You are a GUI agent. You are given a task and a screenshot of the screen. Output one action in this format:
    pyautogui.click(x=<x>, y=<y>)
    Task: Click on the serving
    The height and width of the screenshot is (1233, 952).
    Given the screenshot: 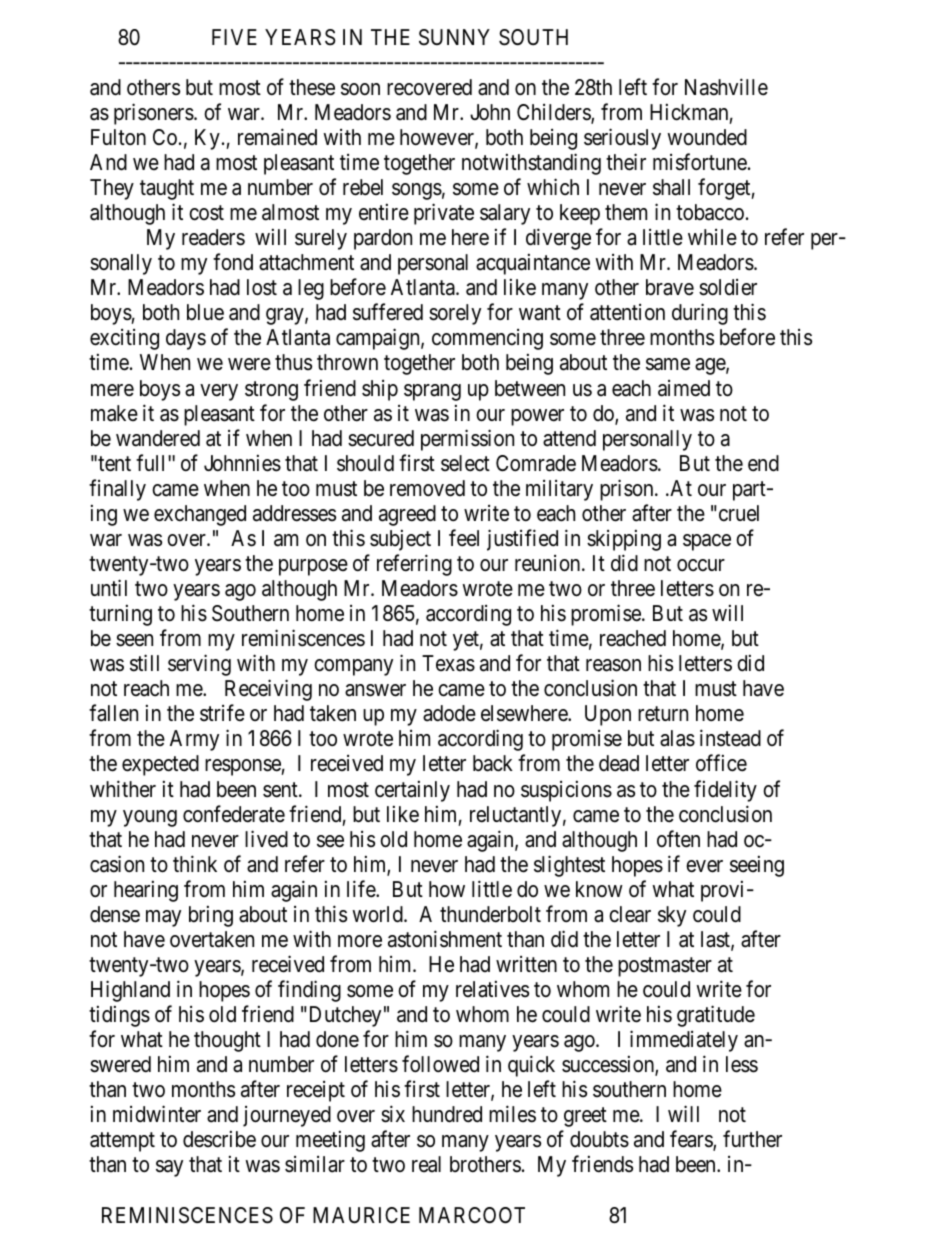 What is the action you would take?
    pyautogui.click(x=199, y=665)
